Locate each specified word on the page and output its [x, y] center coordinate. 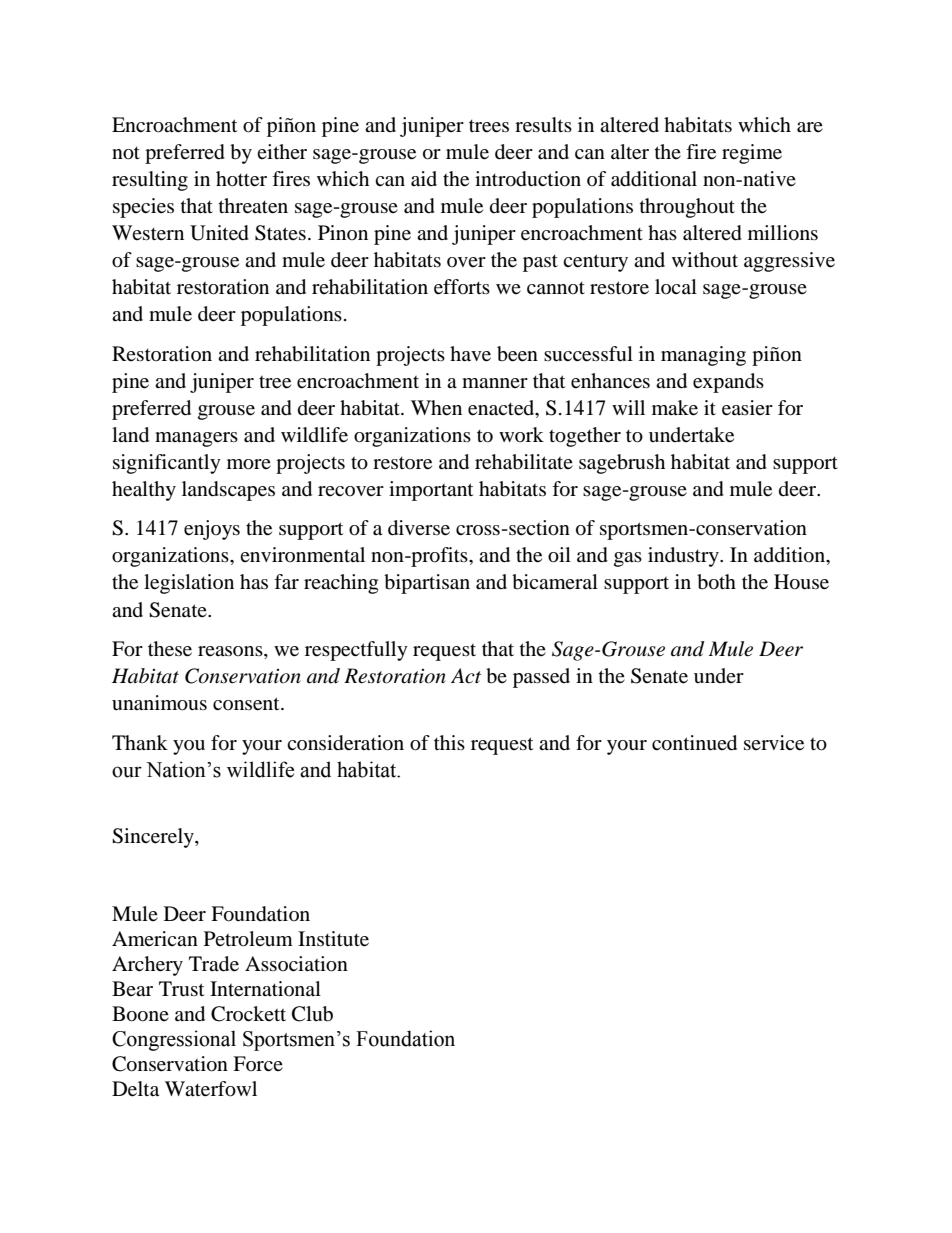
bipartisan [427, 584]
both [716, 582]
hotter [241, 179]
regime [752, 154]
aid [424, 179]
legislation [189, 584]
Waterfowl [211, 1089]
